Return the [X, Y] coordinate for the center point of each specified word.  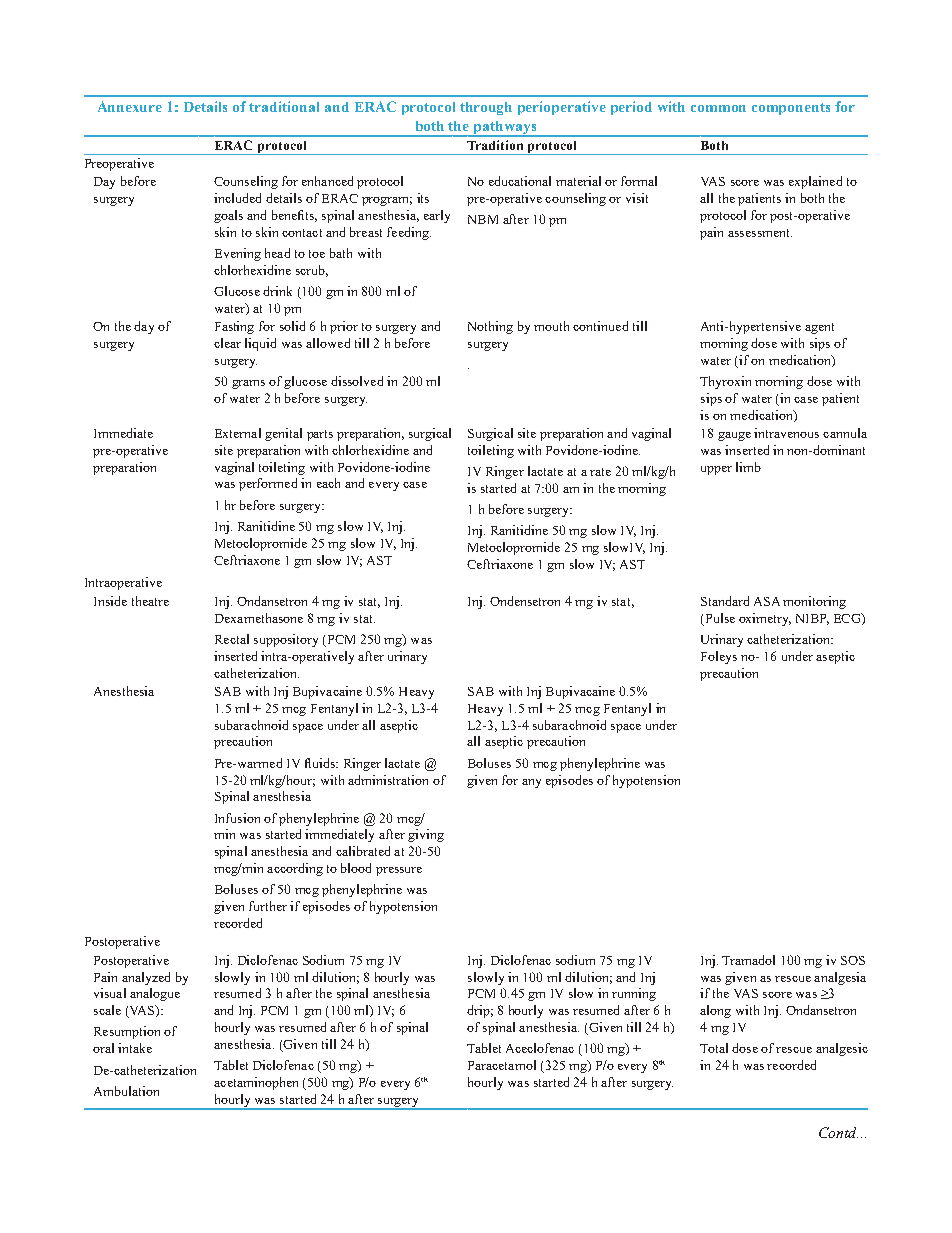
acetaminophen [256, 1083]
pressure [399, 871]
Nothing [490, 327]
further [268, 906]
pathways [505, 129]
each [328, 483]
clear [227, 343]
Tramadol [748, 960]
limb [748, 467]
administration [388, 780]
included [237, 198]
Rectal [232, 639]
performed [268, 484]
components [791, 109]
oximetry [765, 619]
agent [819, 328]
